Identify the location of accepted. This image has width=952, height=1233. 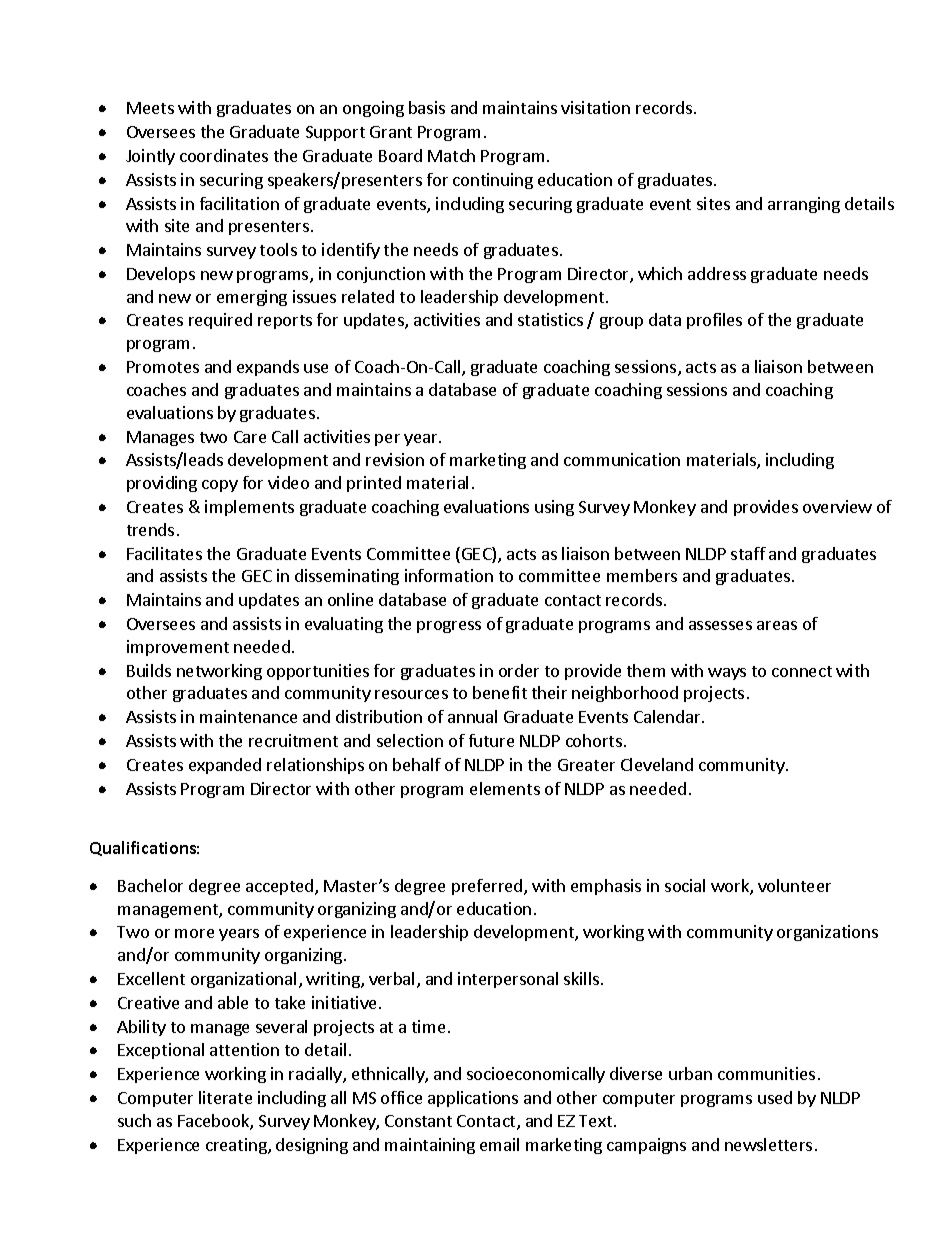
(281, 887).
